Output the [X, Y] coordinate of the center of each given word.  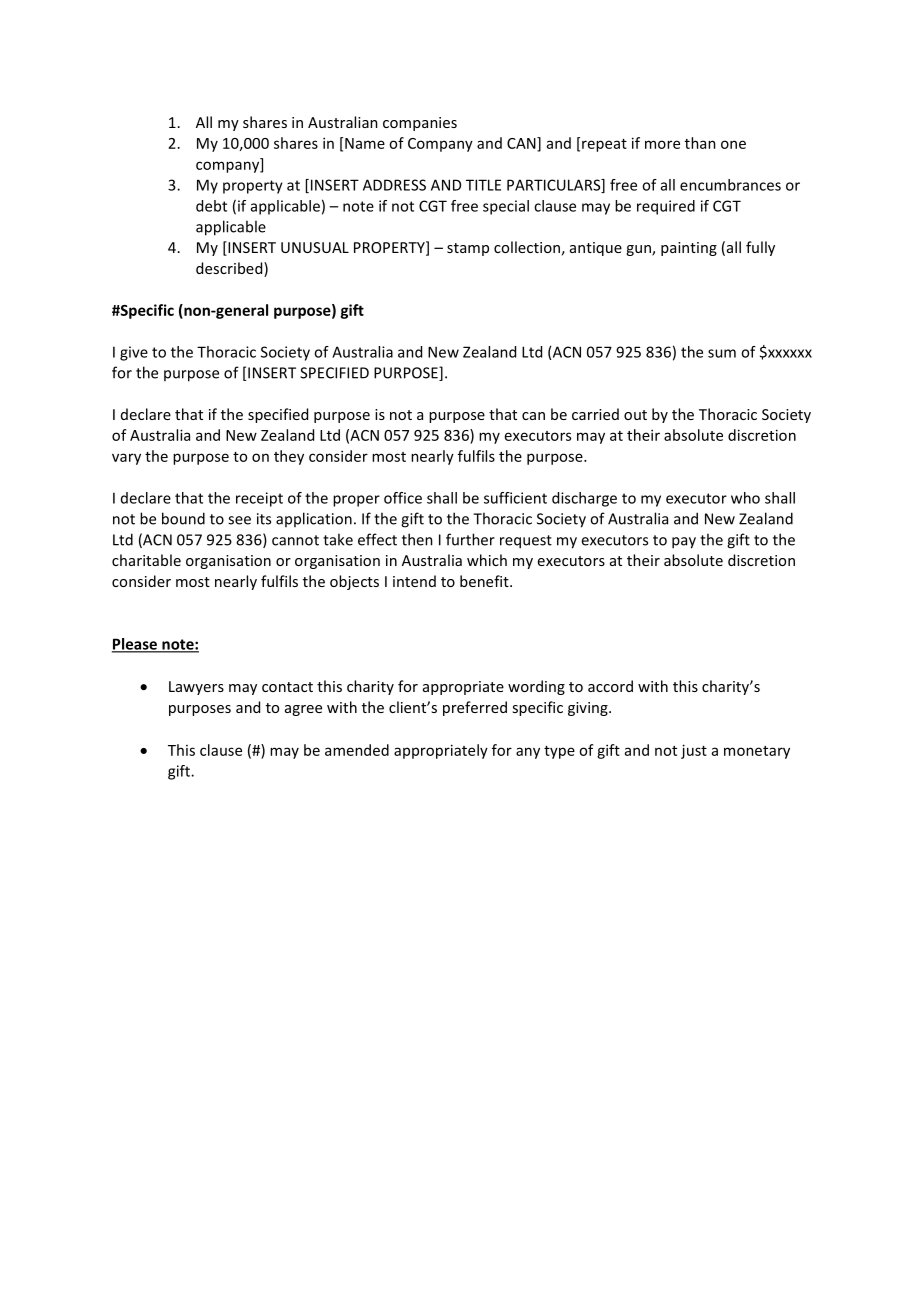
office [403, 498]
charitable [146, 560]
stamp [468, 249]
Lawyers [196, 688]
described [230, 269]
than [700, 143]
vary [126, 459]
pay [684, 543]
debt [211, 206]
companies [420, 124]
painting [689, 249]
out [635, 415]
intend [414, 581]
